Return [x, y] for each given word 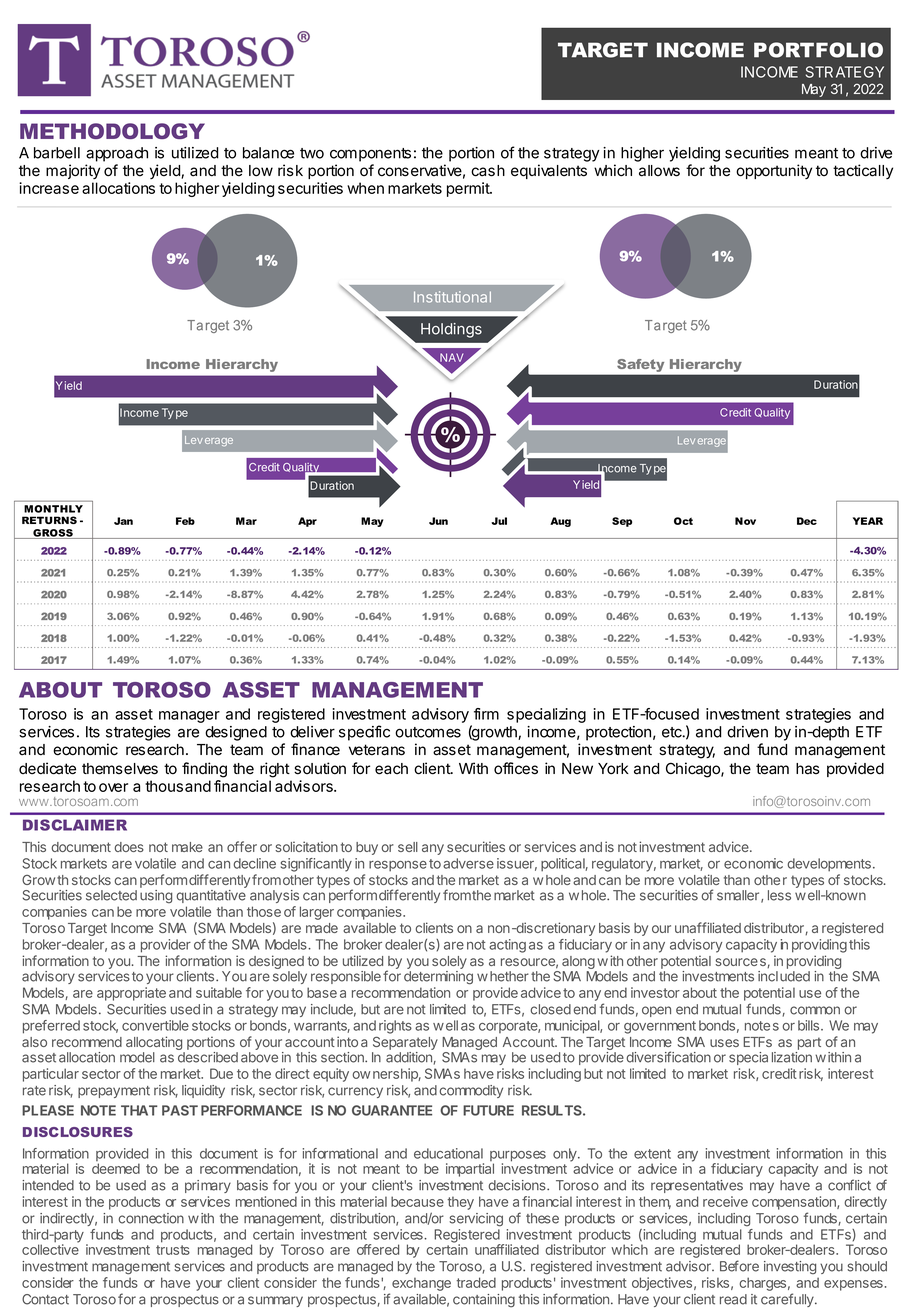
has [808, 769]
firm [486, 714]
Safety [640, 365]
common [815, 1010]
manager [189, 717]
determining [438, 978]
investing [790, 1267]
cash [488, 171]
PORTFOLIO [818, 50]
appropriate [131, 994]
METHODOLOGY [112, 131]
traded [476, 1282]
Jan [123, 521]
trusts [173, 1250]
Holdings [451, 330]
